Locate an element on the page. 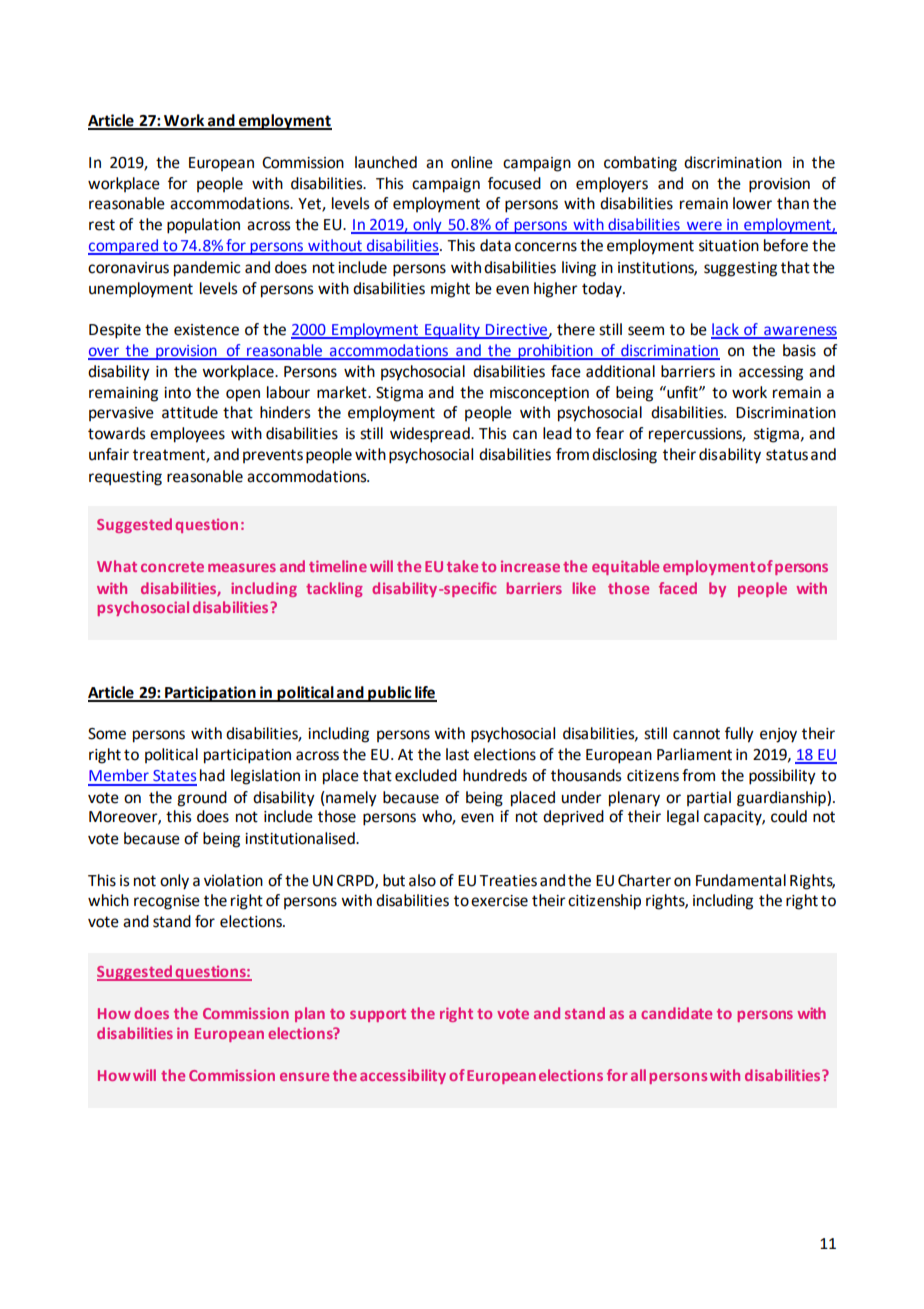 This image has width=924, height=1309. lower is located at coordinates (752, 203).
